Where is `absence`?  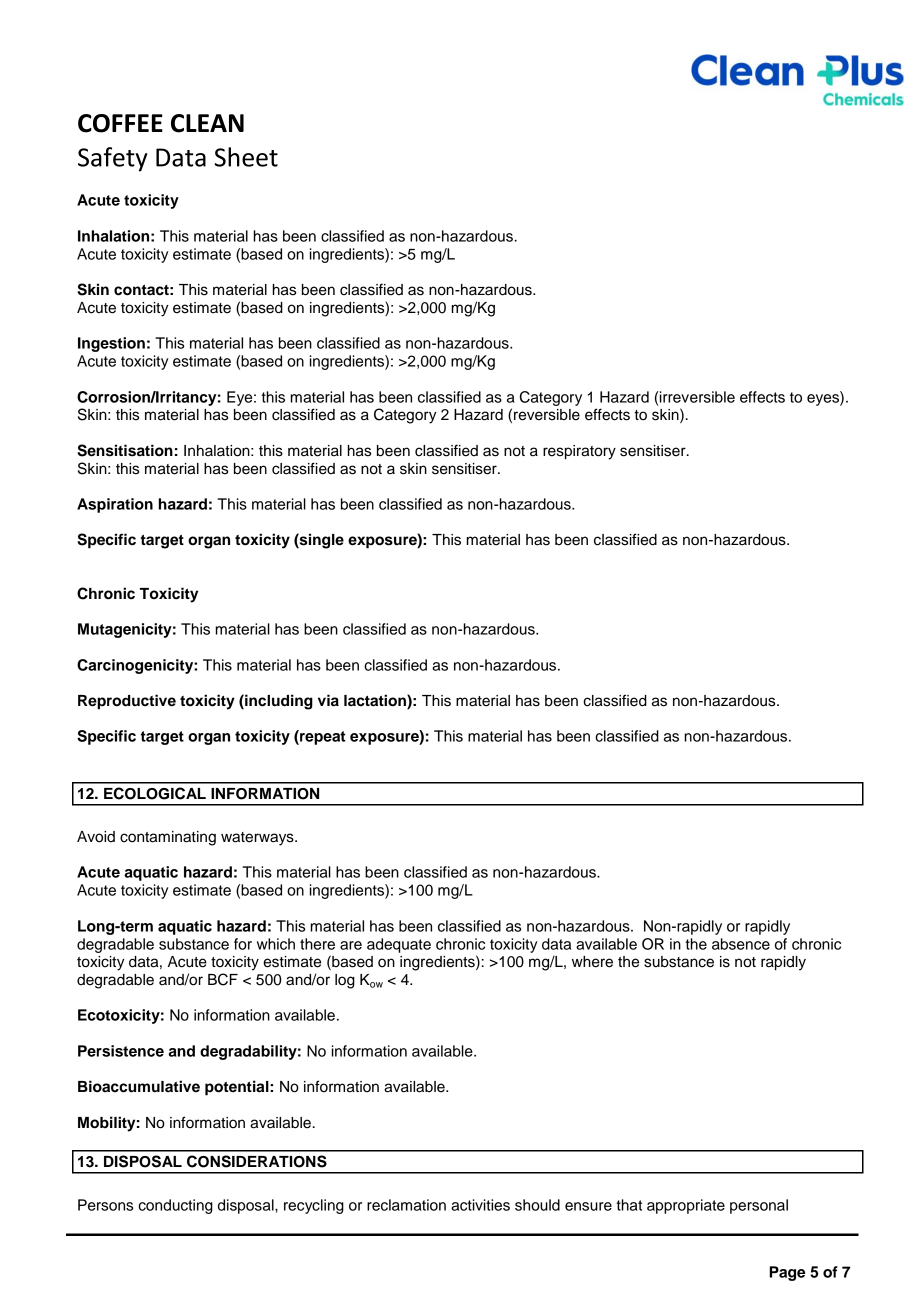
absence is located at coordinates (741, 944).
